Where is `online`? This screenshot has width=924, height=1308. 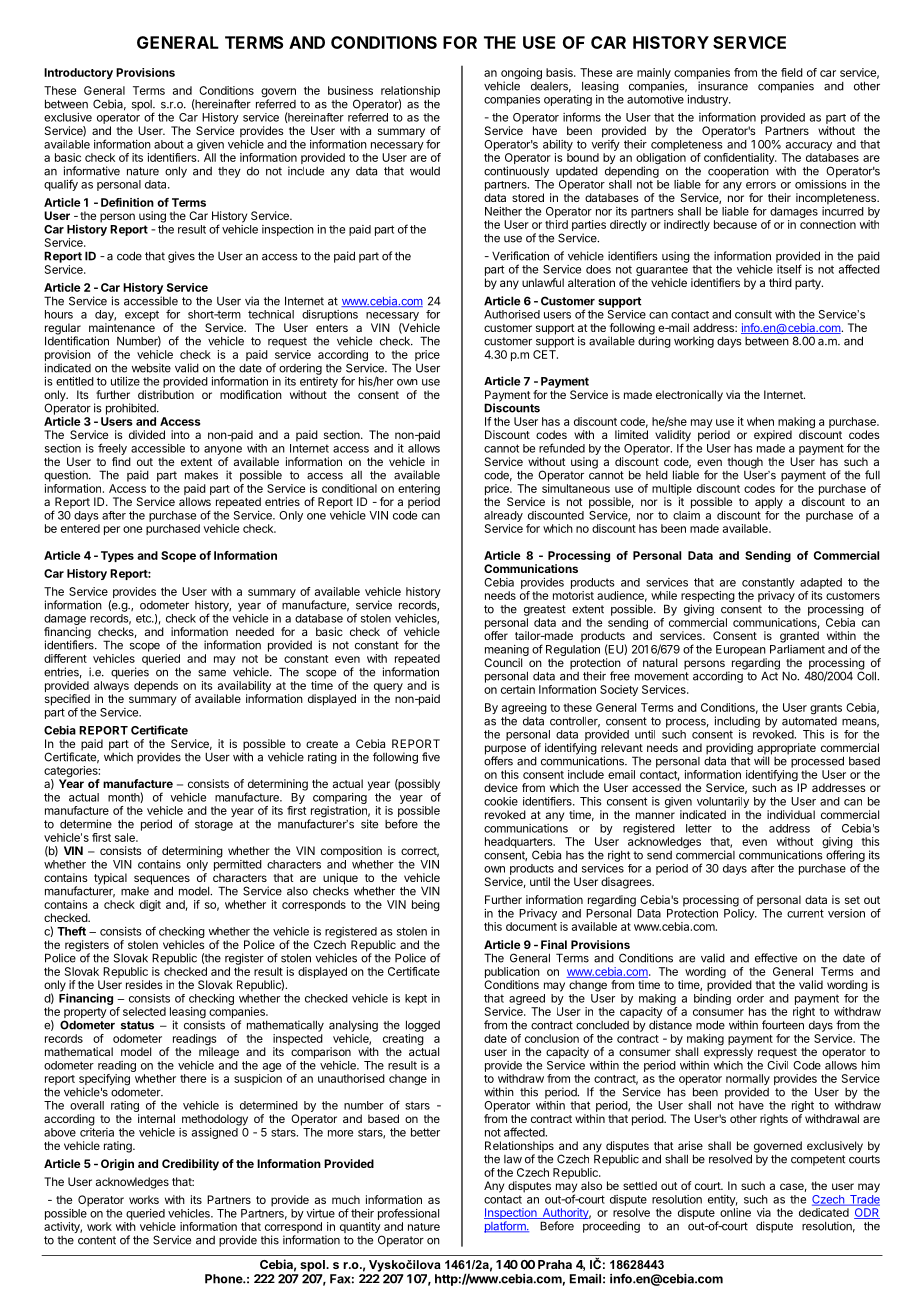 online is located at coordinates (735, 1212).
